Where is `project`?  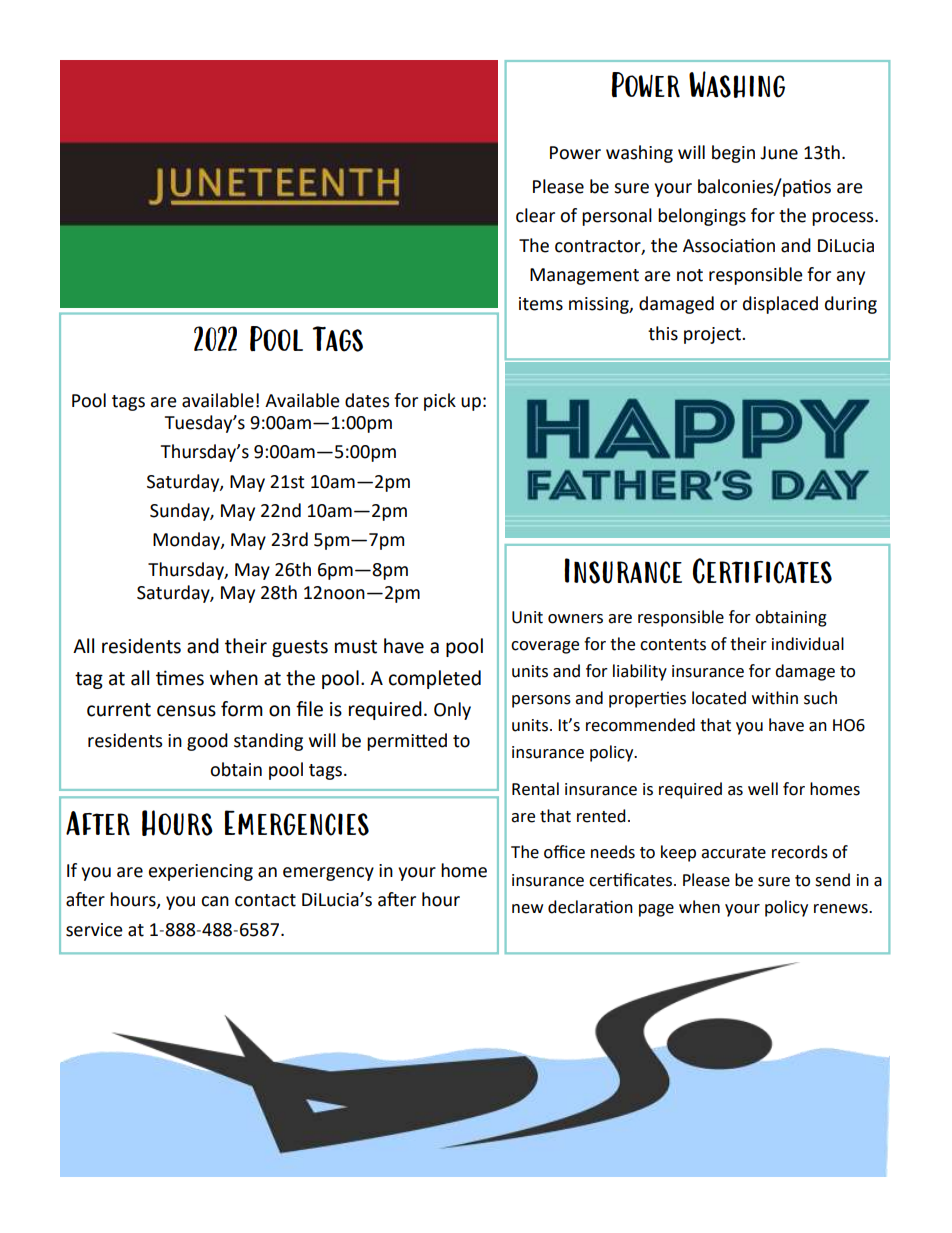 project is located at coordinates (713, 335).
